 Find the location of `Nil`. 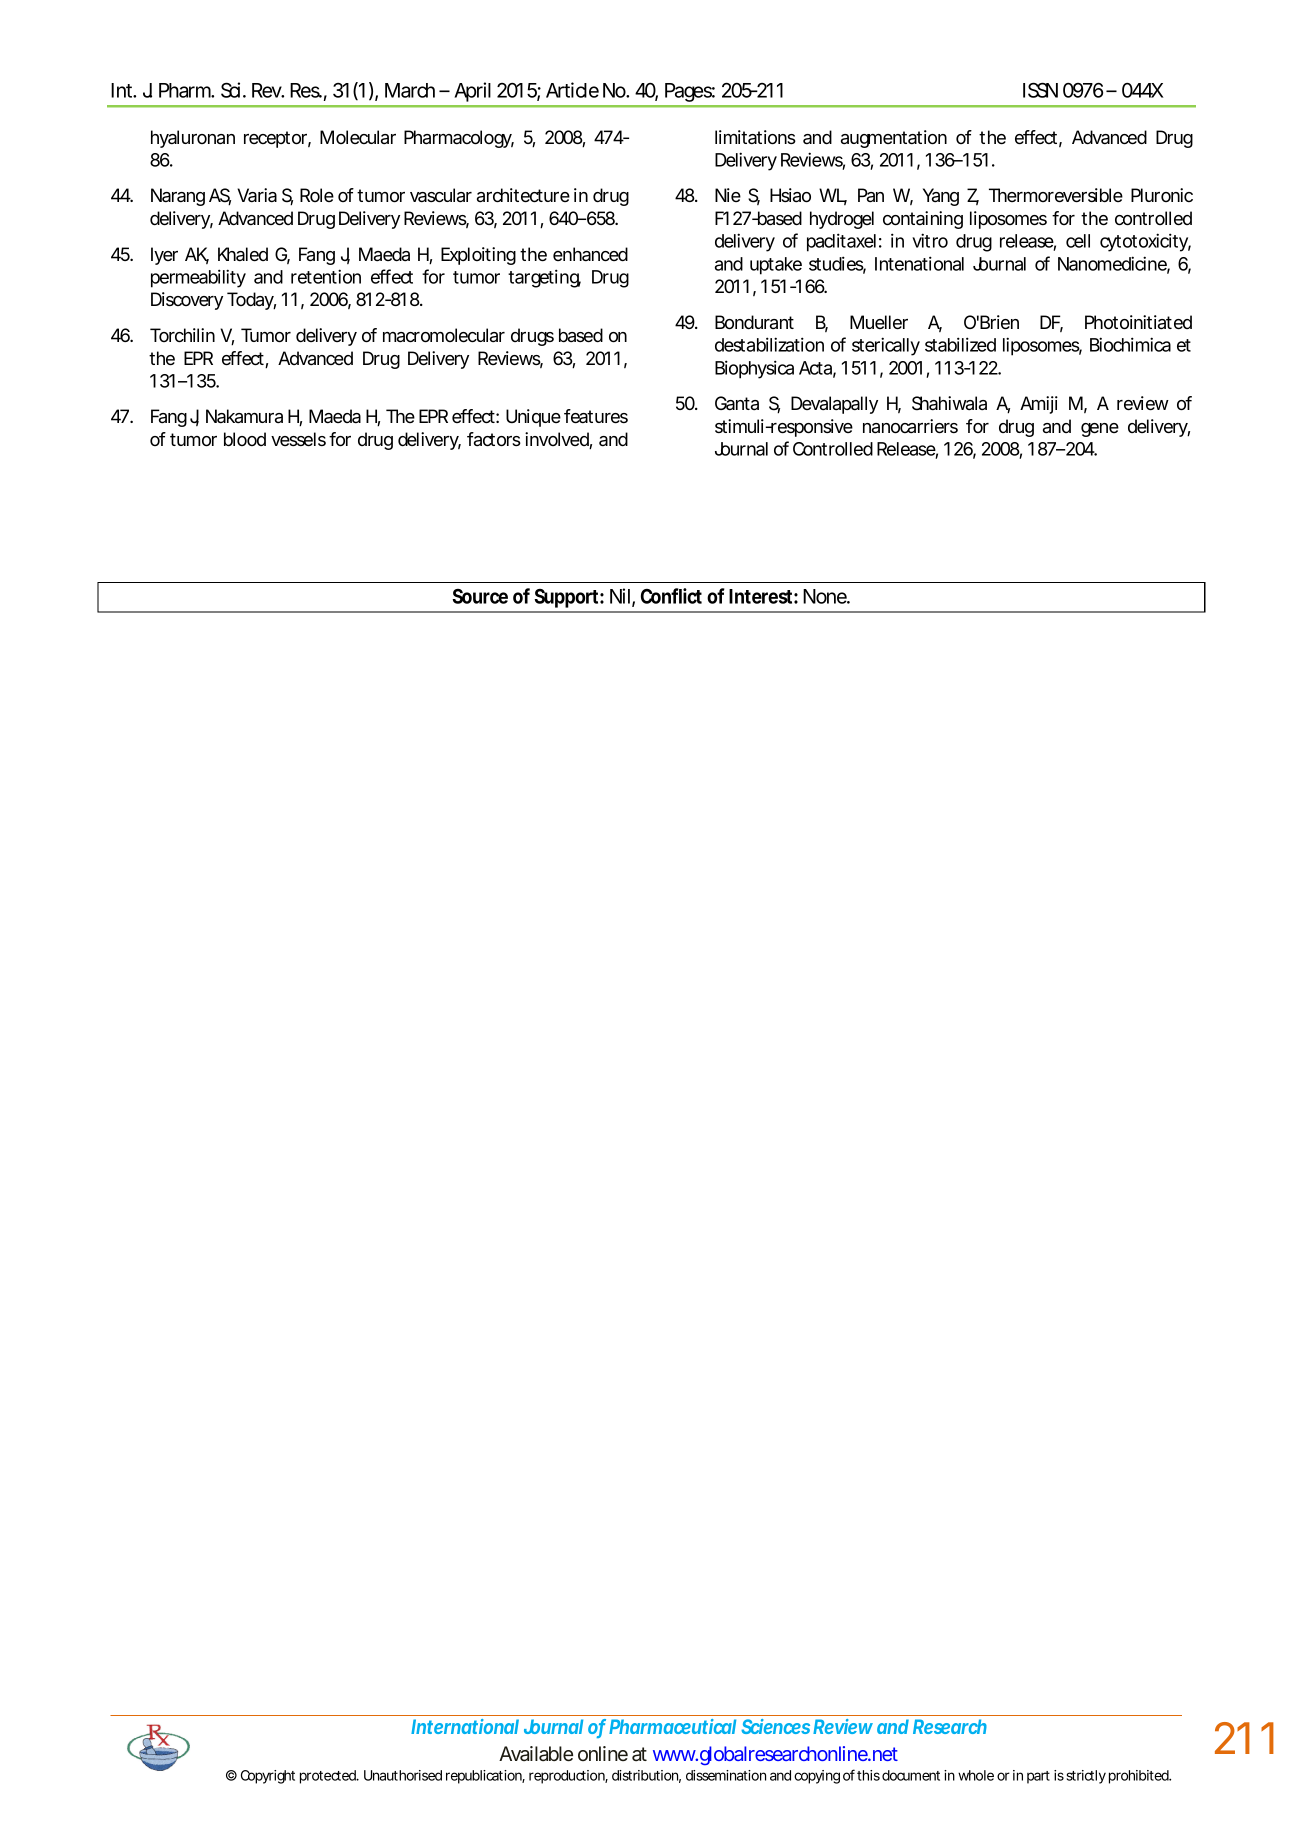

Nil is located at coordinates (620, 596).
